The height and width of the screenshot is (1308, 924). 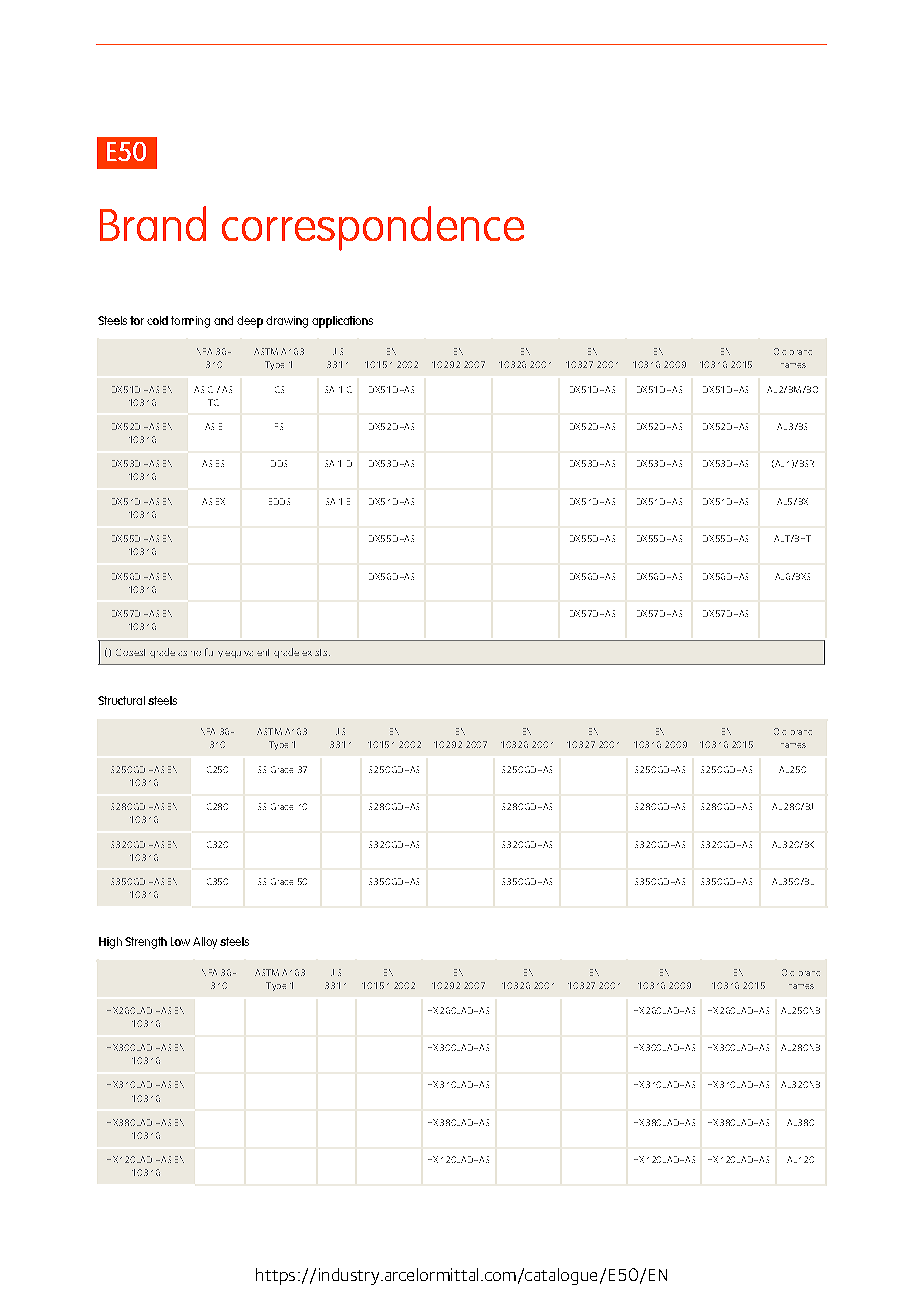 I want to click on fully, so click(x=214, y=652).
